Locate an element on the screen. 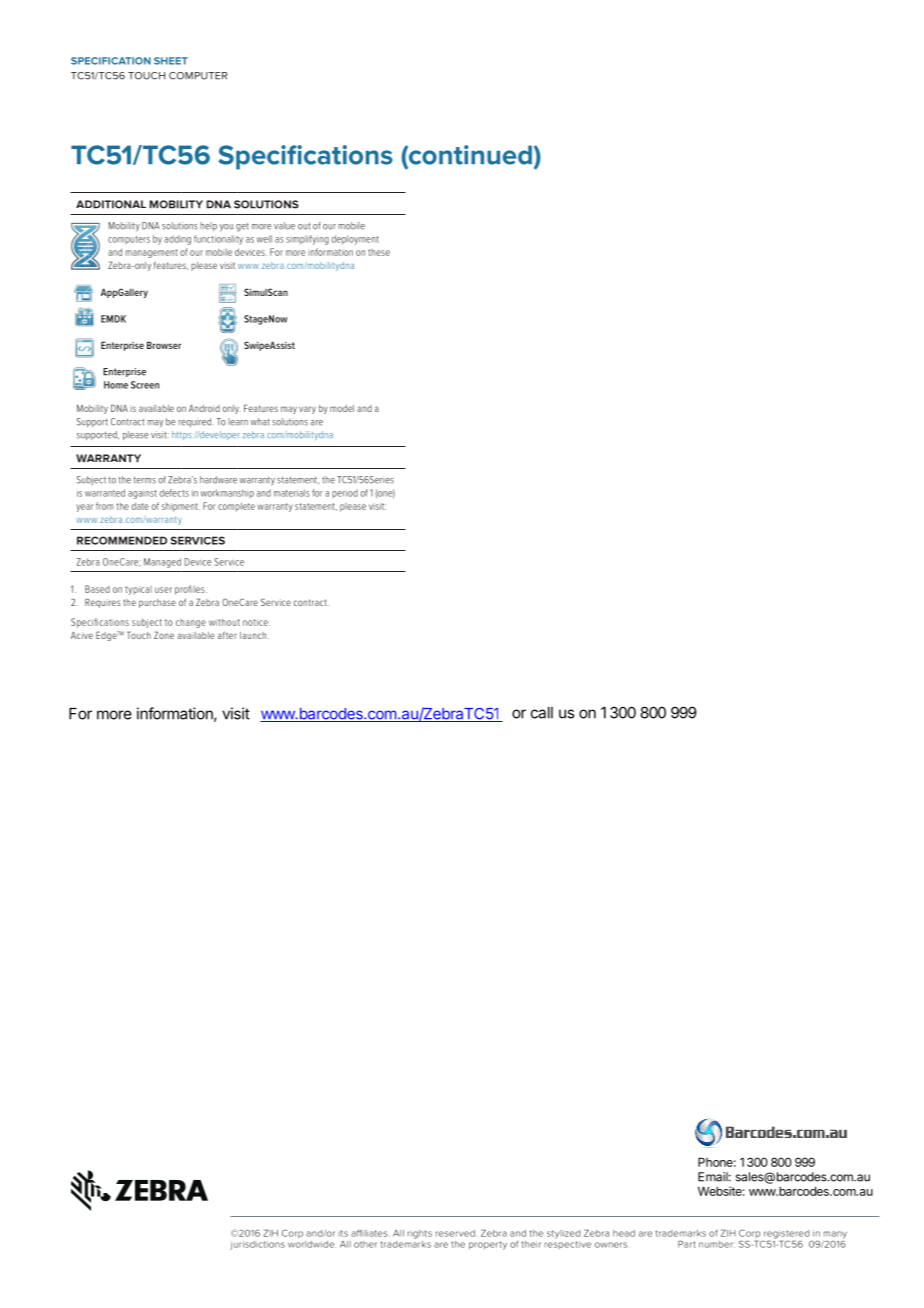 This screenshot has height=1308, width=924. deployment is located at coordinates (355, 240).
